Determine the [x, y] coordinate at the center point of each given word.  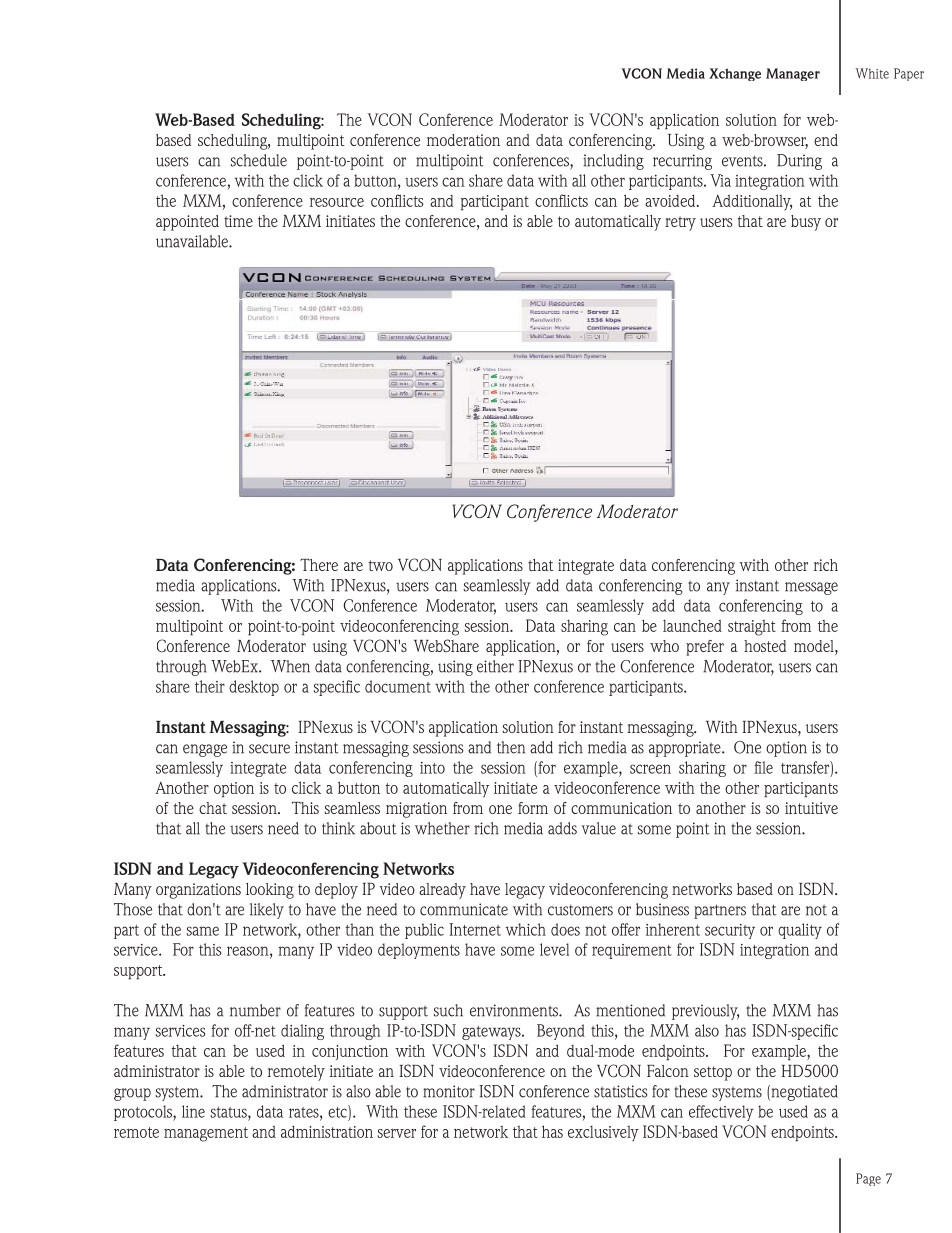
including [613, 162]
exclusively [603, 1133]
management [206, 1134]
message [811, 588]
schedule [259, 160]
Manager [793, 74]
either [495, 666]
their [210, 686]
